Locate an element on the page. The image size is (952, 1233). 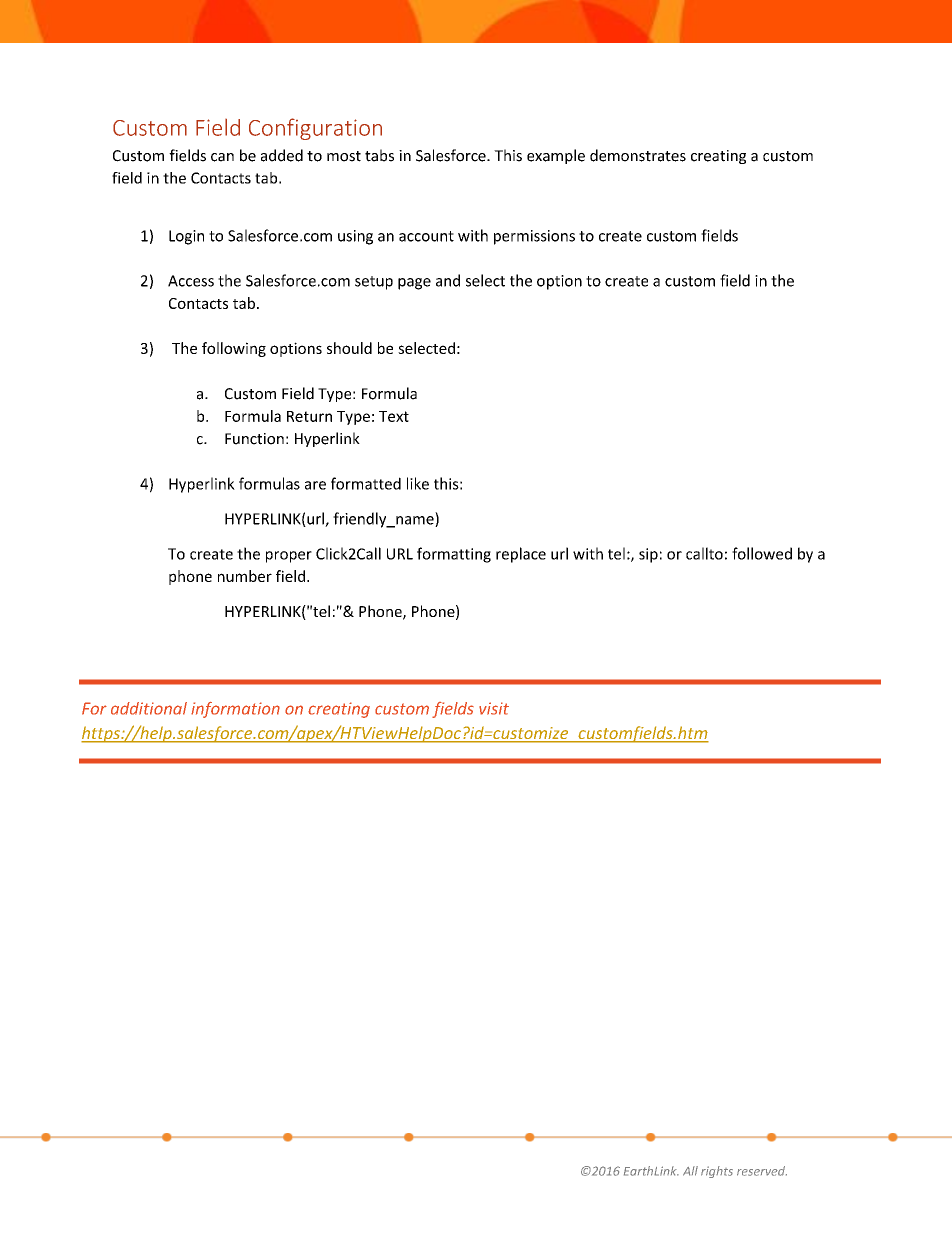
reserved is located at coordinates (762, 1171).
